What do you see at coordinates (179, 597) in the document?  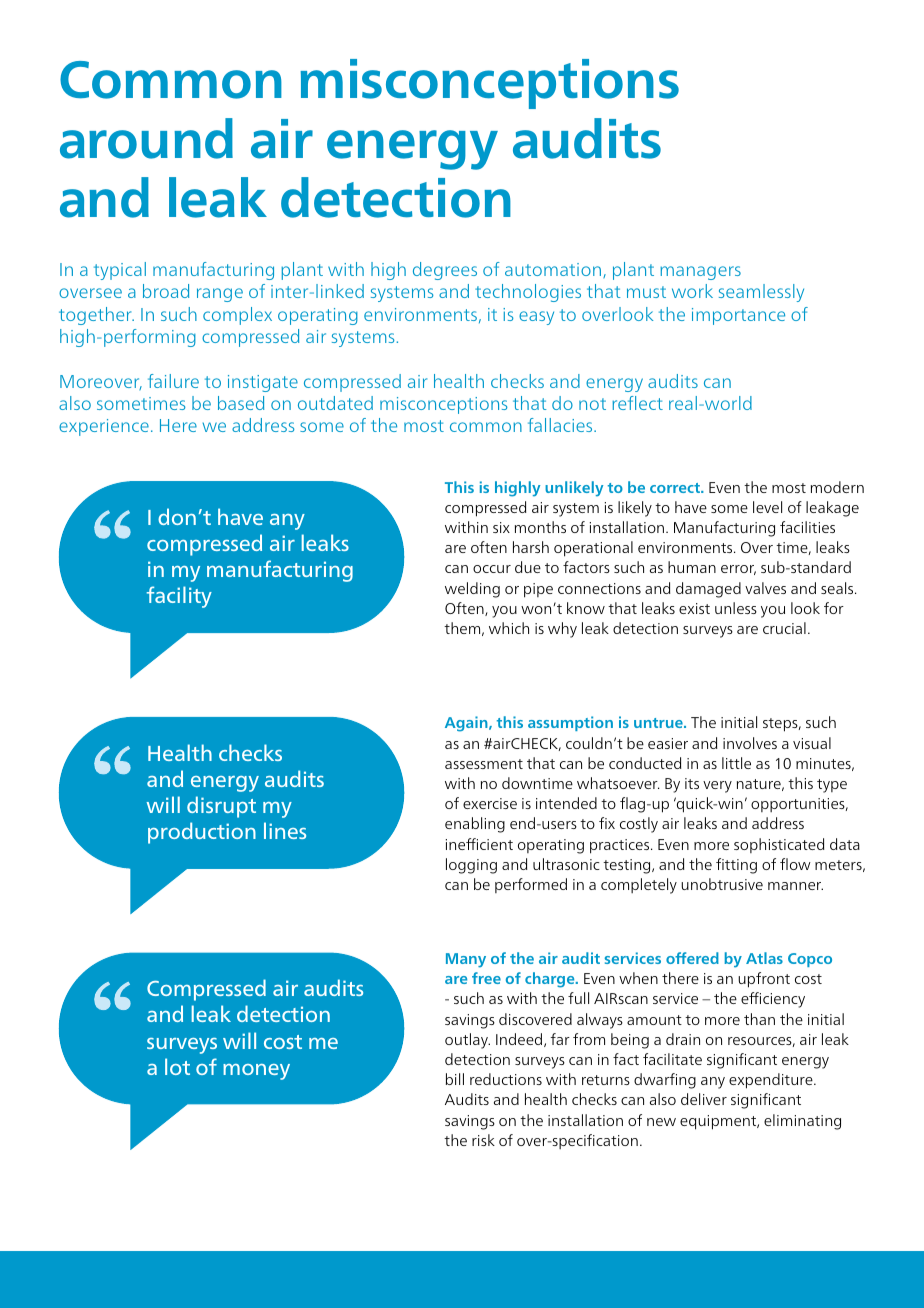 I see `facility` at bounding box center [179, 597].
